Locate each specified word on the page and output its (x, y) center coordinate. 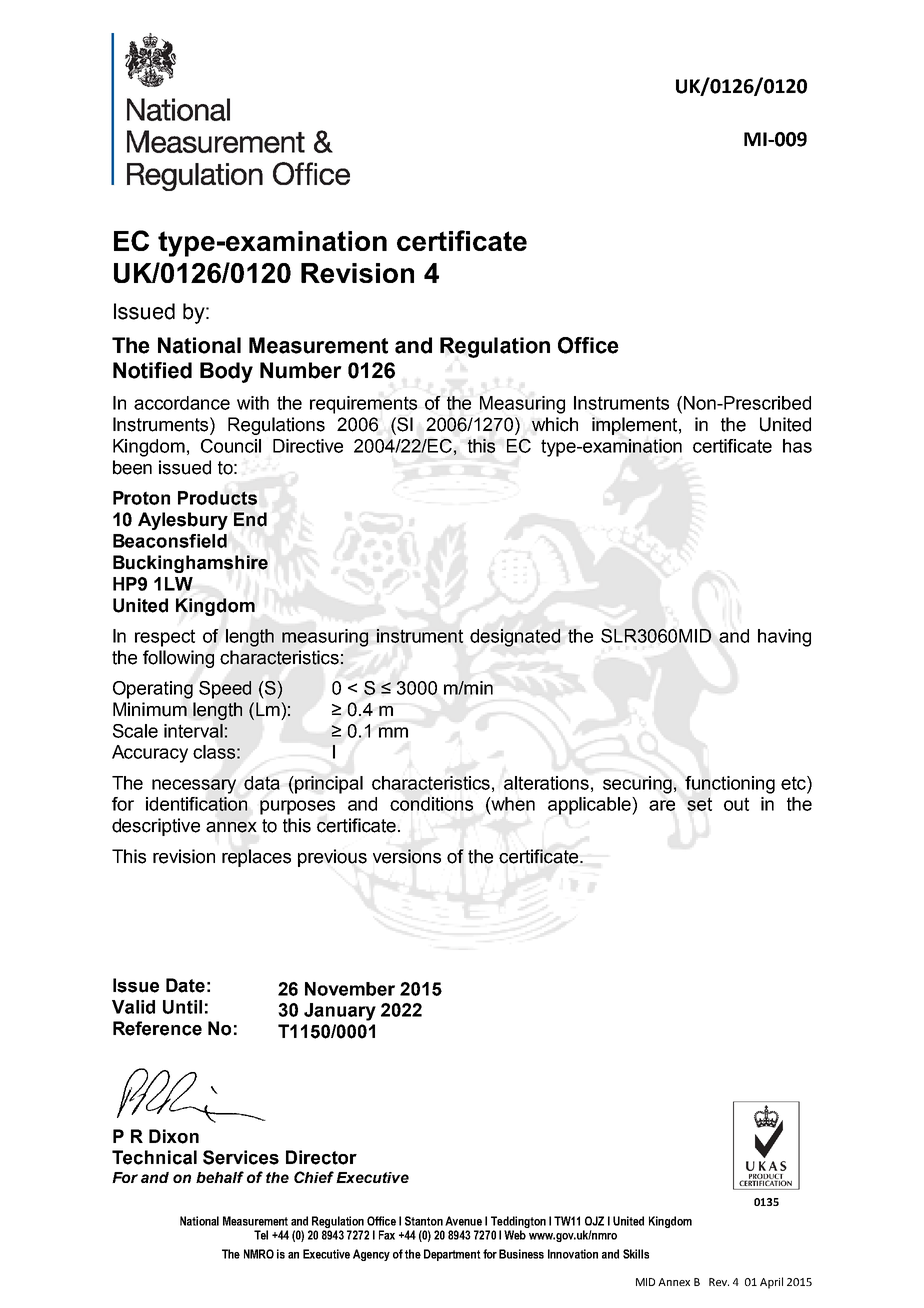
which (555, 424)
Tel (261, 1235)
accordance (182, 403)
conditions (431, 804)
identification (196, 804)
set (699, 804)
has (797, 446)
